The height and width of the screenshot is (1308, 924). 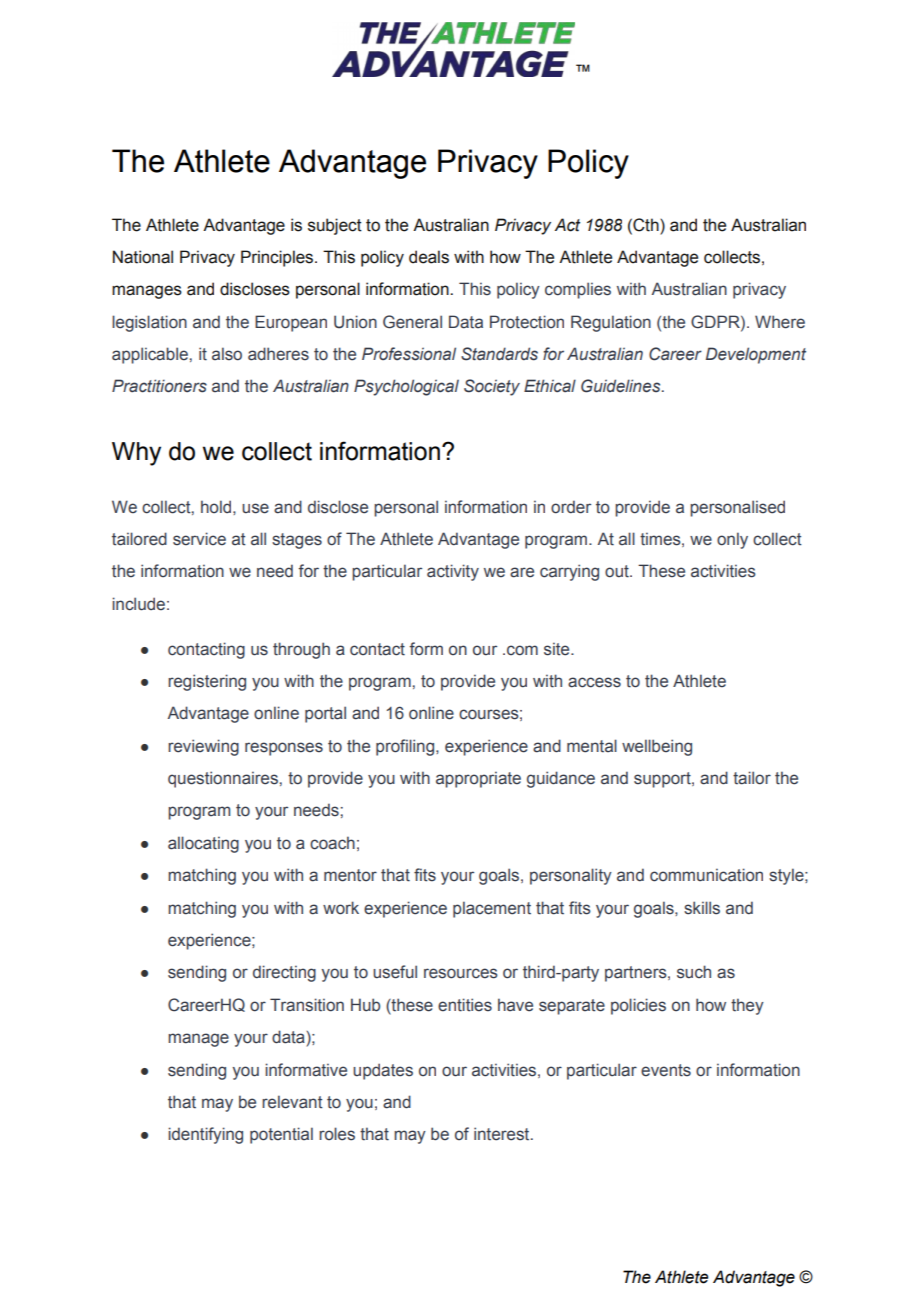 I want to click on Where, so click(x=780, y=322).
